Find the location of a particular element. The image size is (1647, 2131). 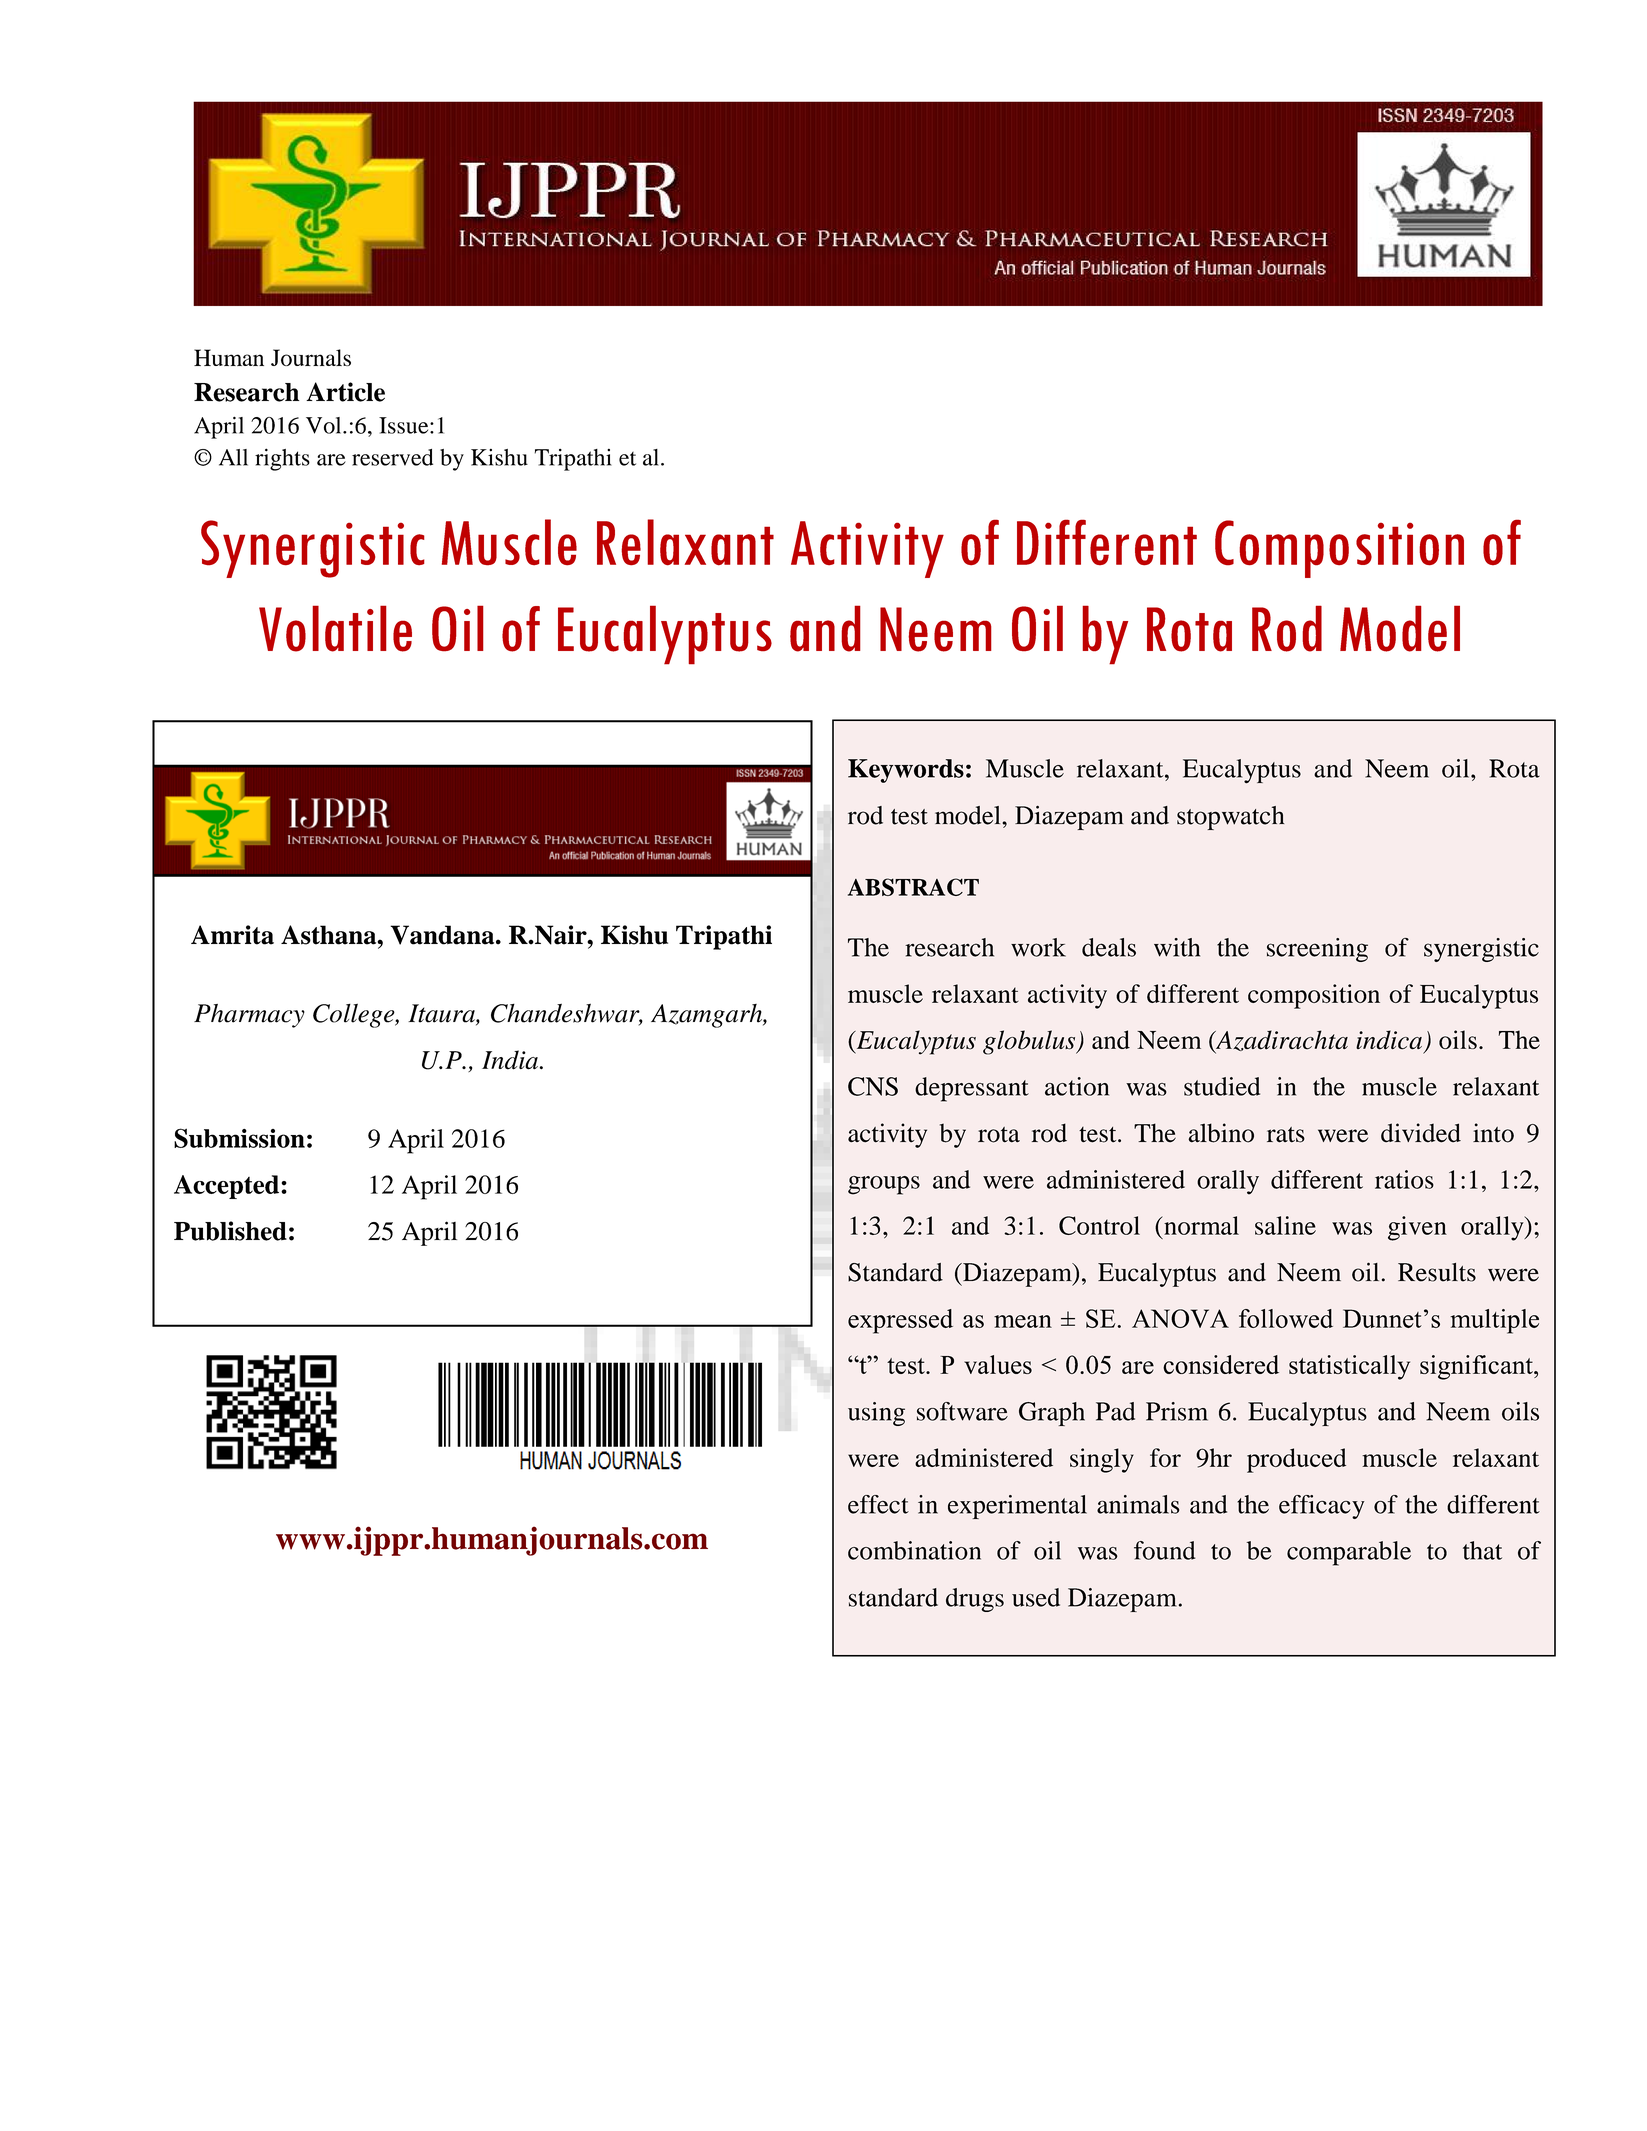

CNS is located at coordinates (873, 1086).
